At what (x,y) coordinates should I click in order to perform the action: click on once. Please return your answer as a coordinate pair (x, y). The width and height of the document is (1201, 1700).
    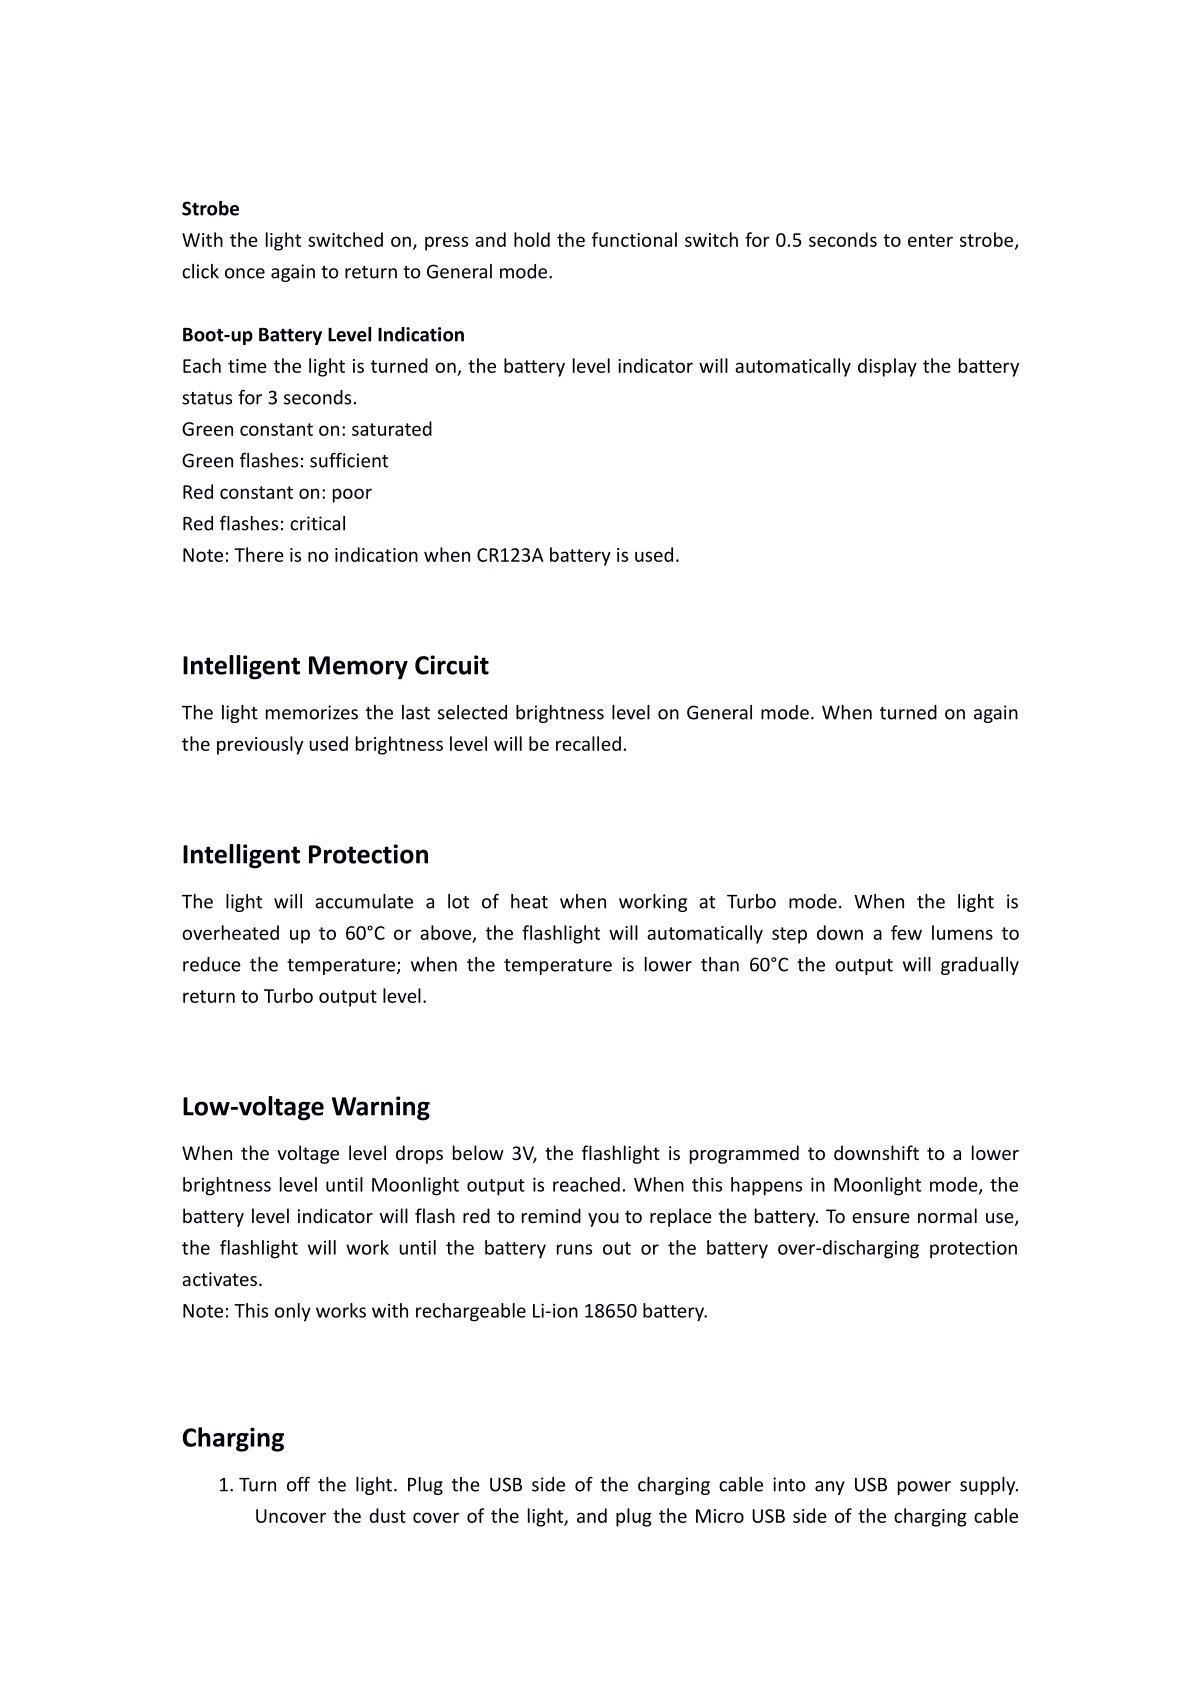
    Looking at the image, I should click on (245, 273).
